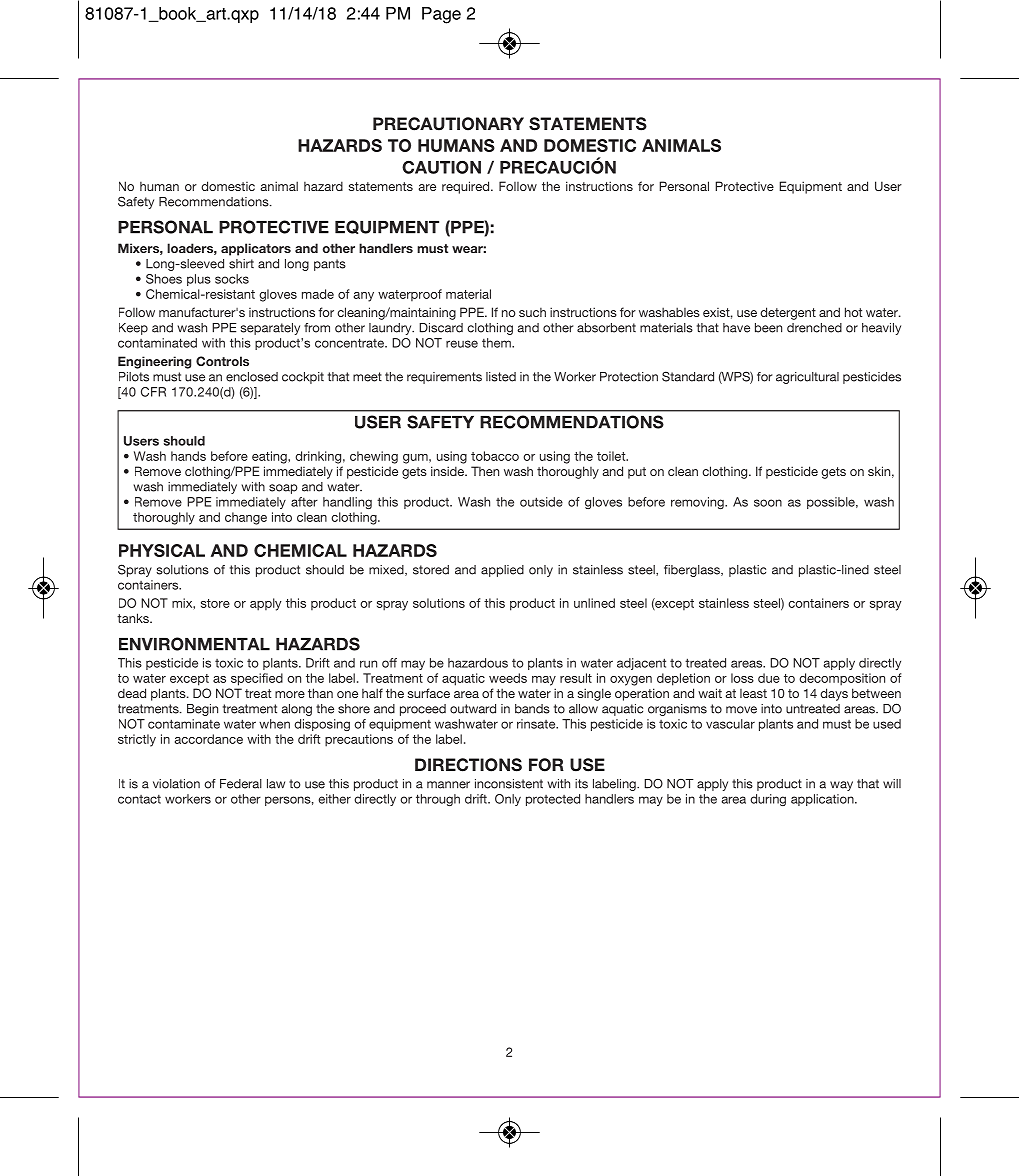  What do you see at coordinates (252, 377) in the screenshot?
I see `enclosed` at bounding box center [252, 377].
